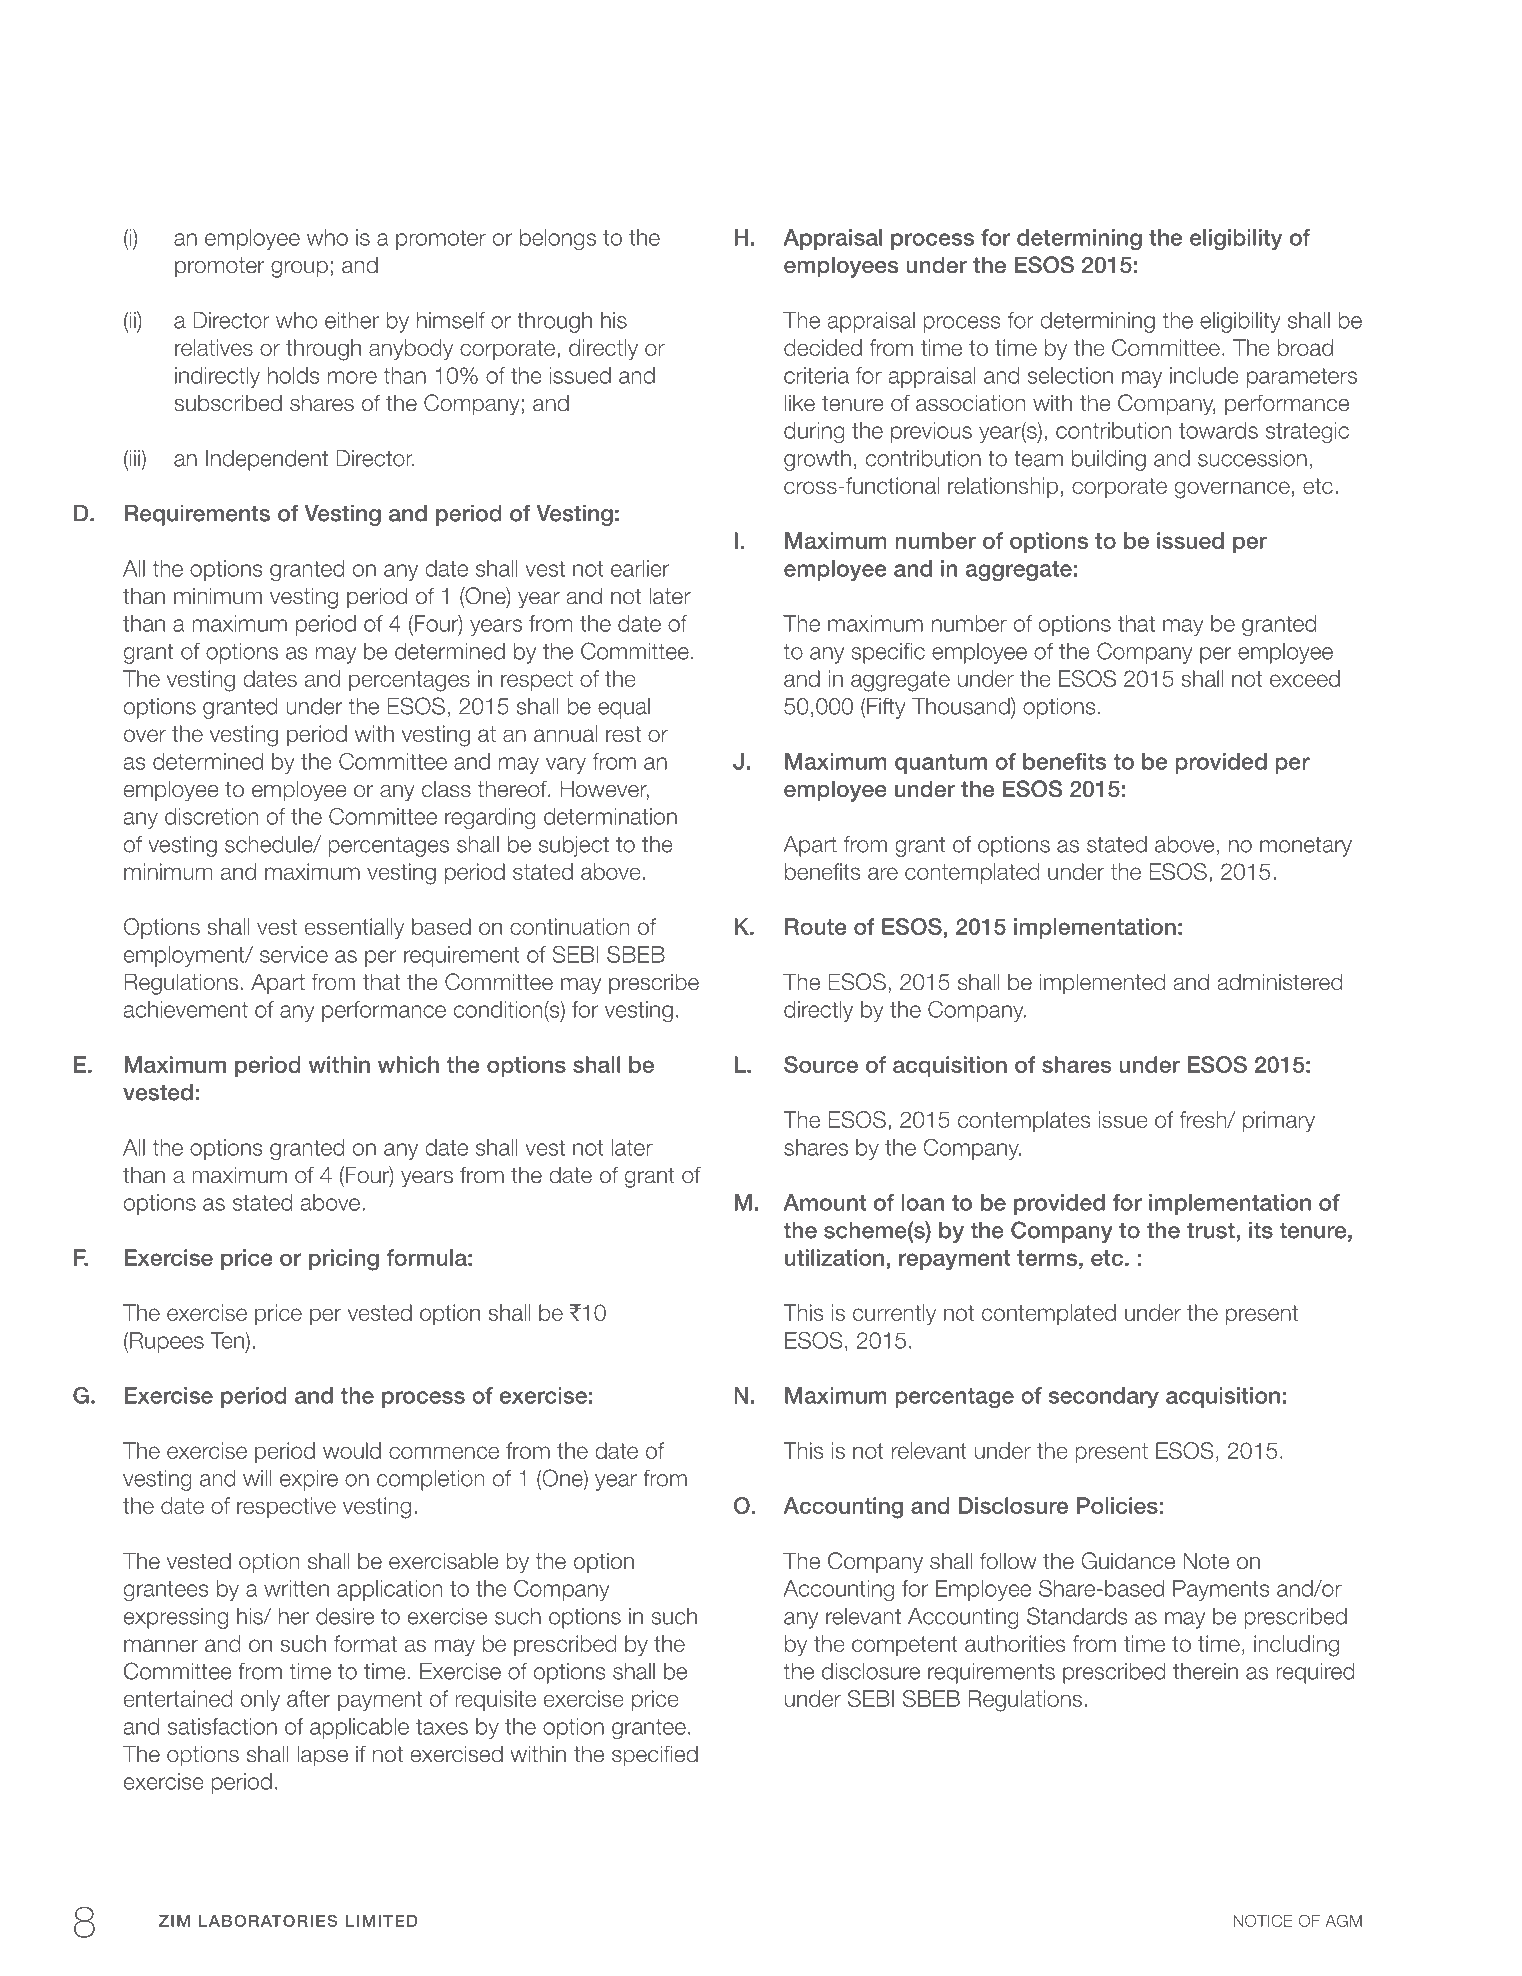 The image size is (1522, 1976). Describe the element at coordinates (1279, 1121) in the document. I see `primary` at that location.
